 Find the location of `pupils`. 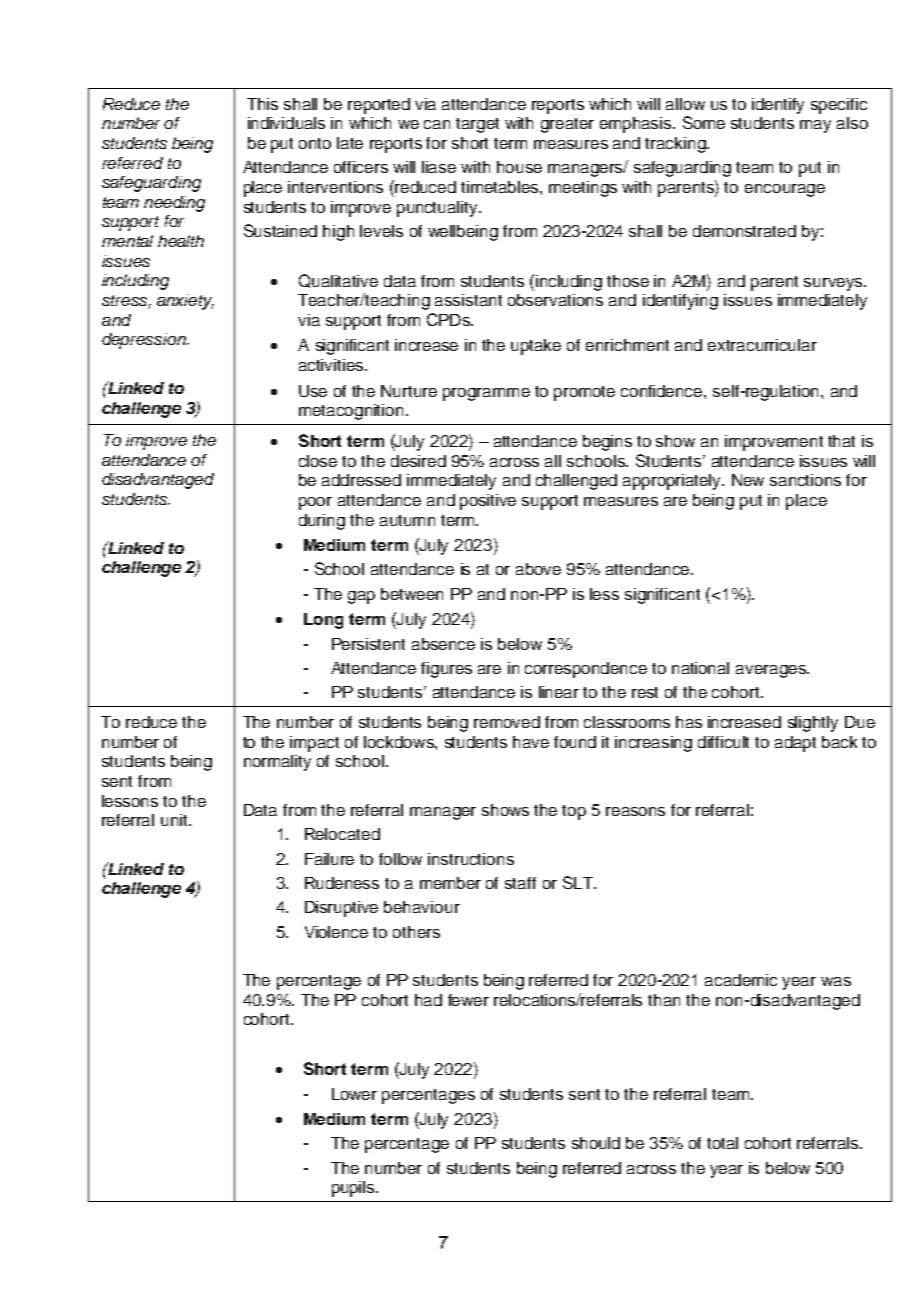

pupils is located at coordinates (354, 1189).
